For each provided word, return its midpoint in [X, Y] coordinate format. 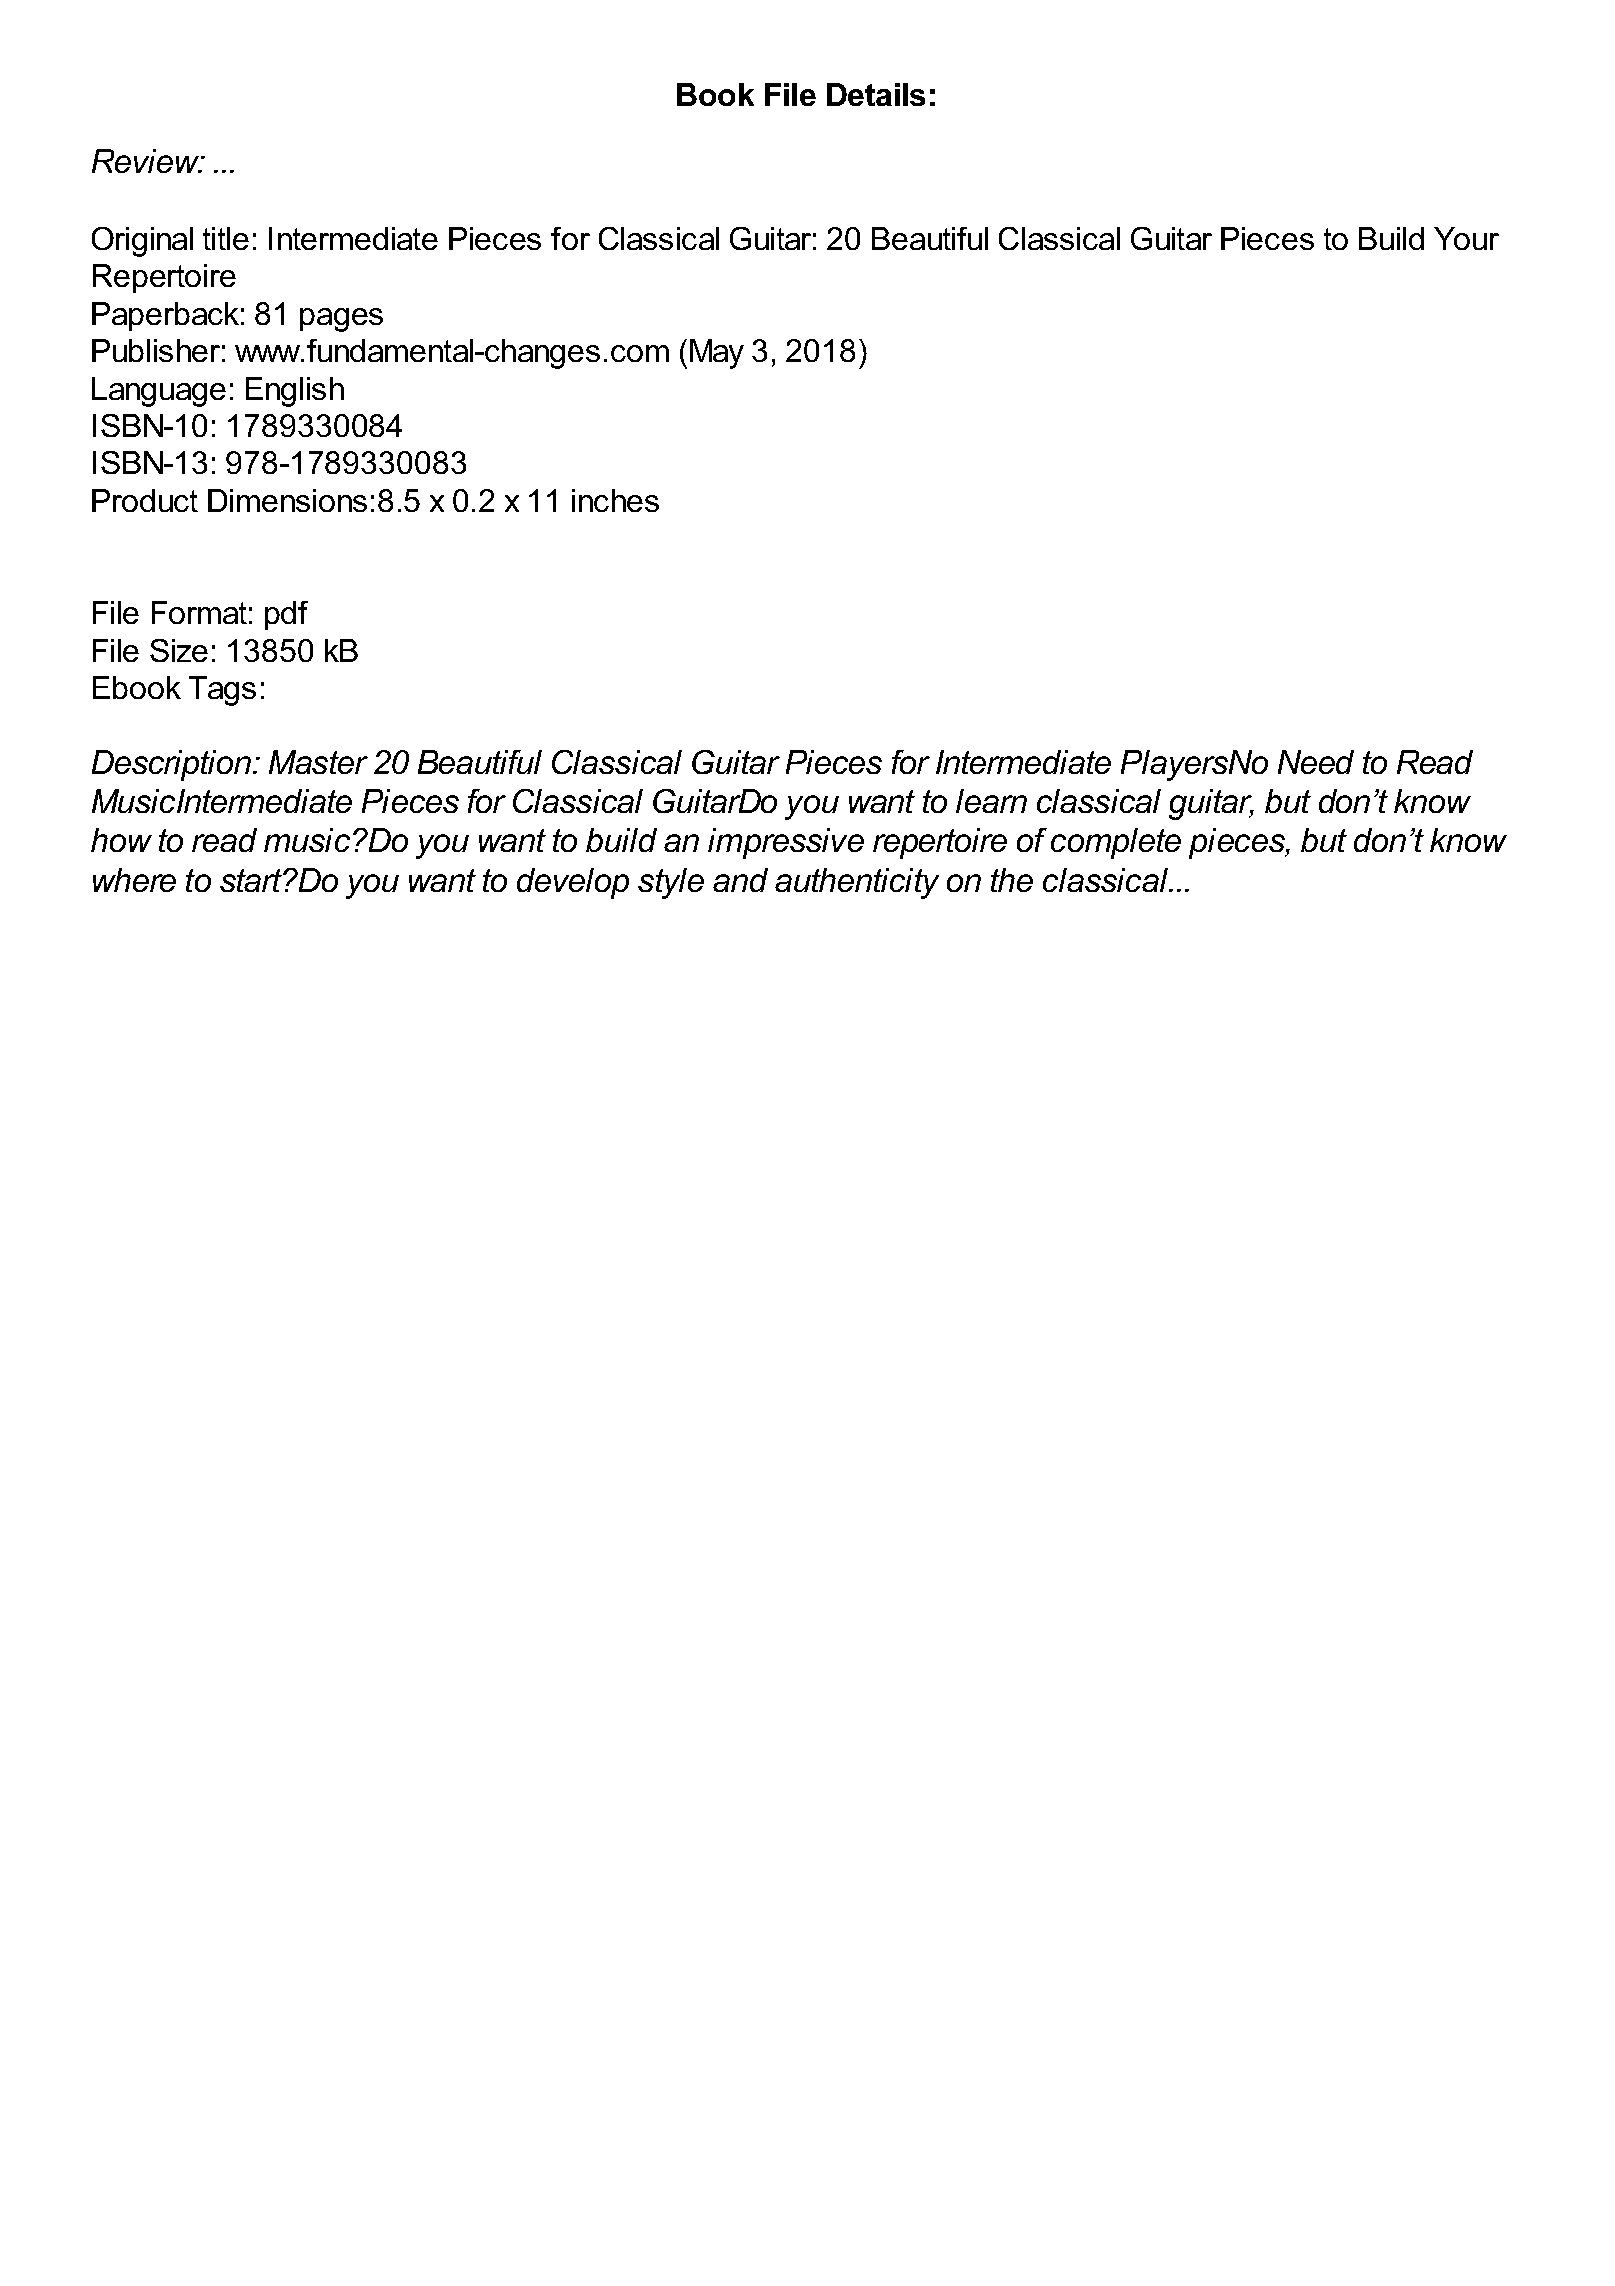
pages [341, 320]
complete [1116, 843]
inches [615, 500]
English [295, 392]
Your [1466, 238]
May [717, 354]
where [134, 880]
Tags [222, 691]
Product [145, 500]
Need [1316, 762]
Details [876, 94]
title [226, 238]
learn [991, 801]
